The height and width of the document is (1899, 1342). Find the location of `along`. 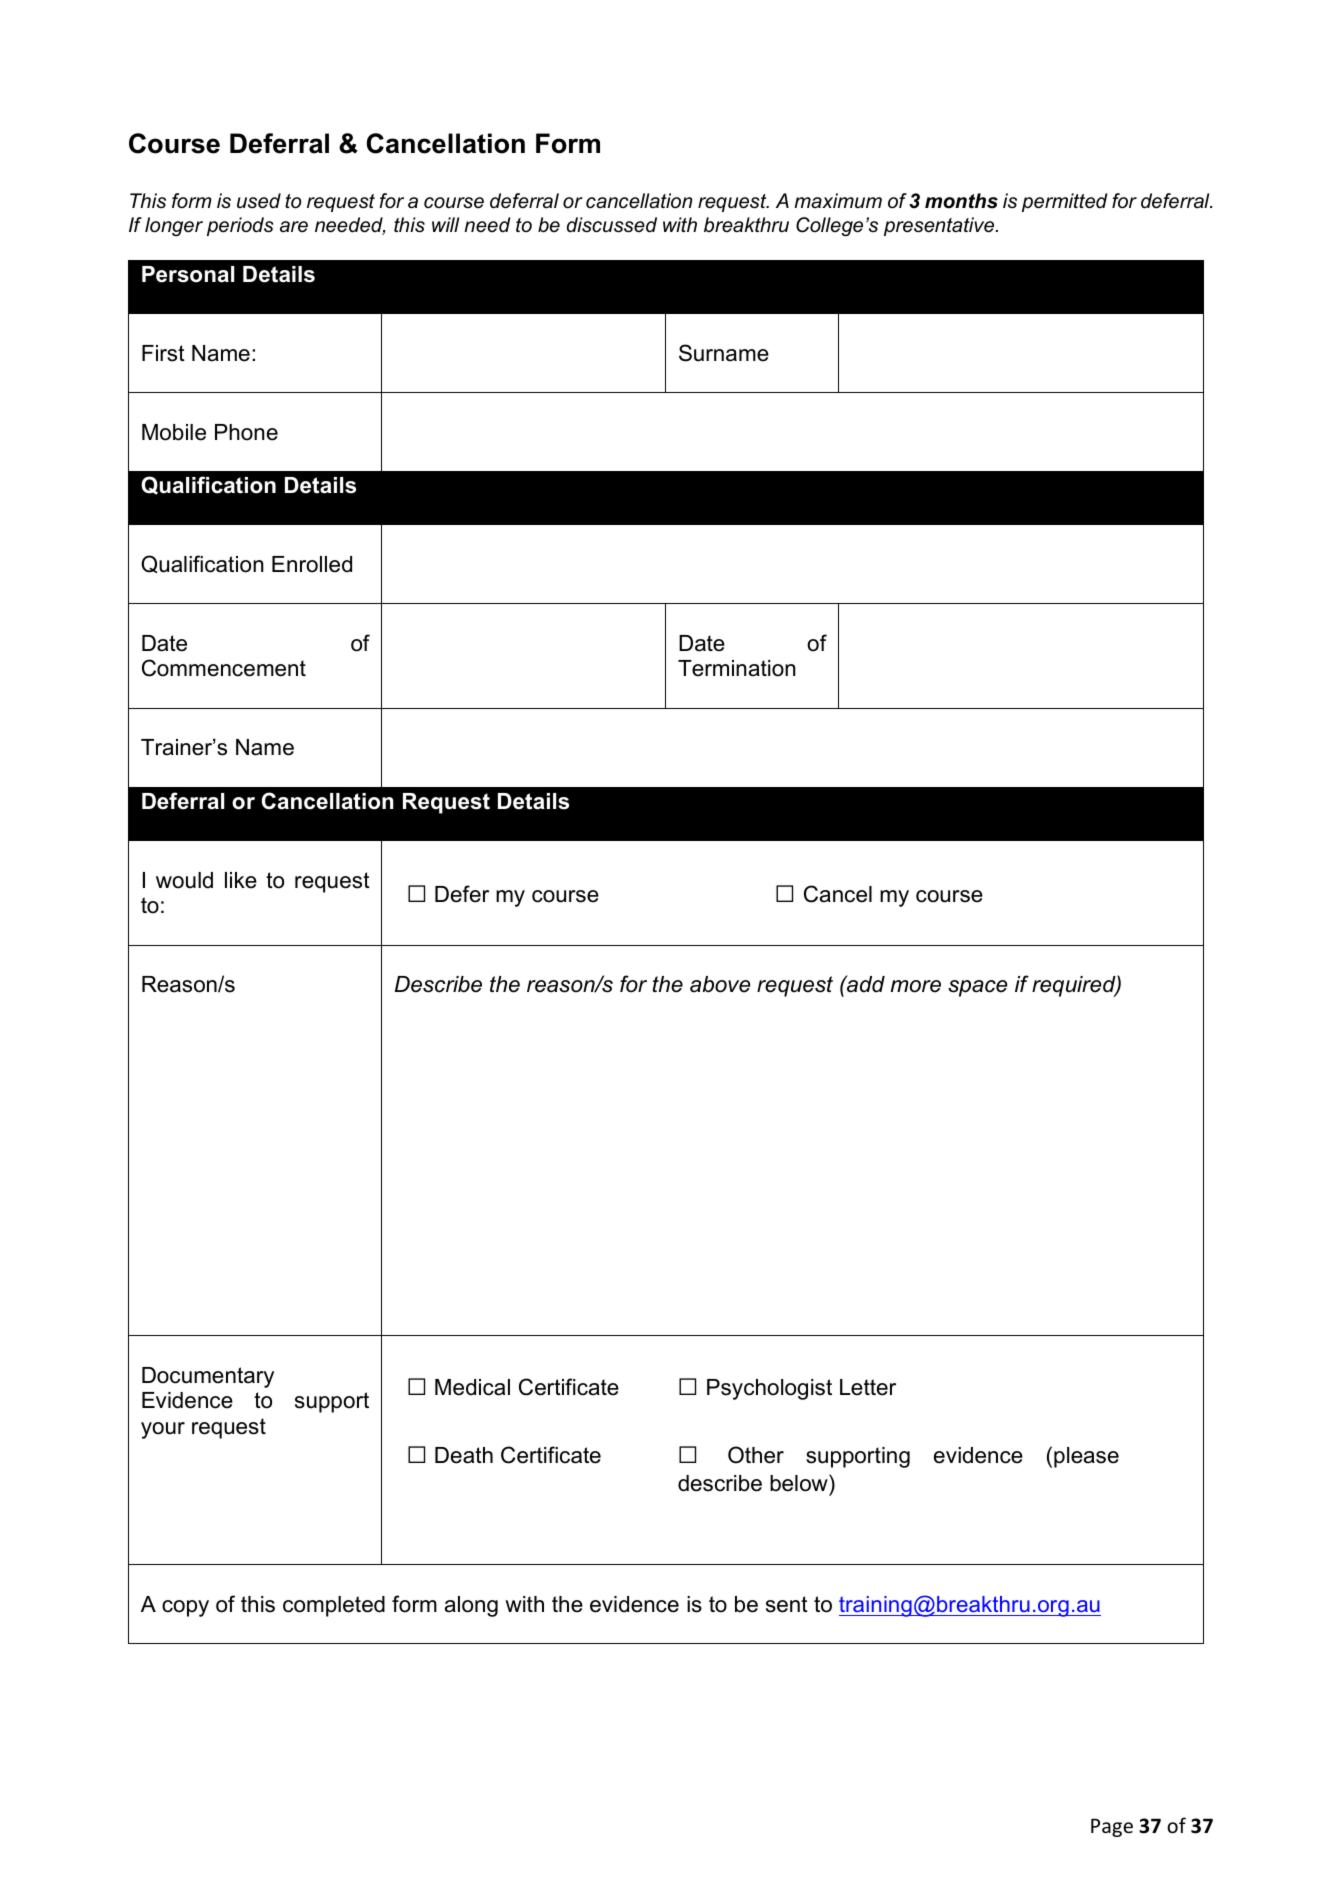

along is located at coordinates (471, 1606).
